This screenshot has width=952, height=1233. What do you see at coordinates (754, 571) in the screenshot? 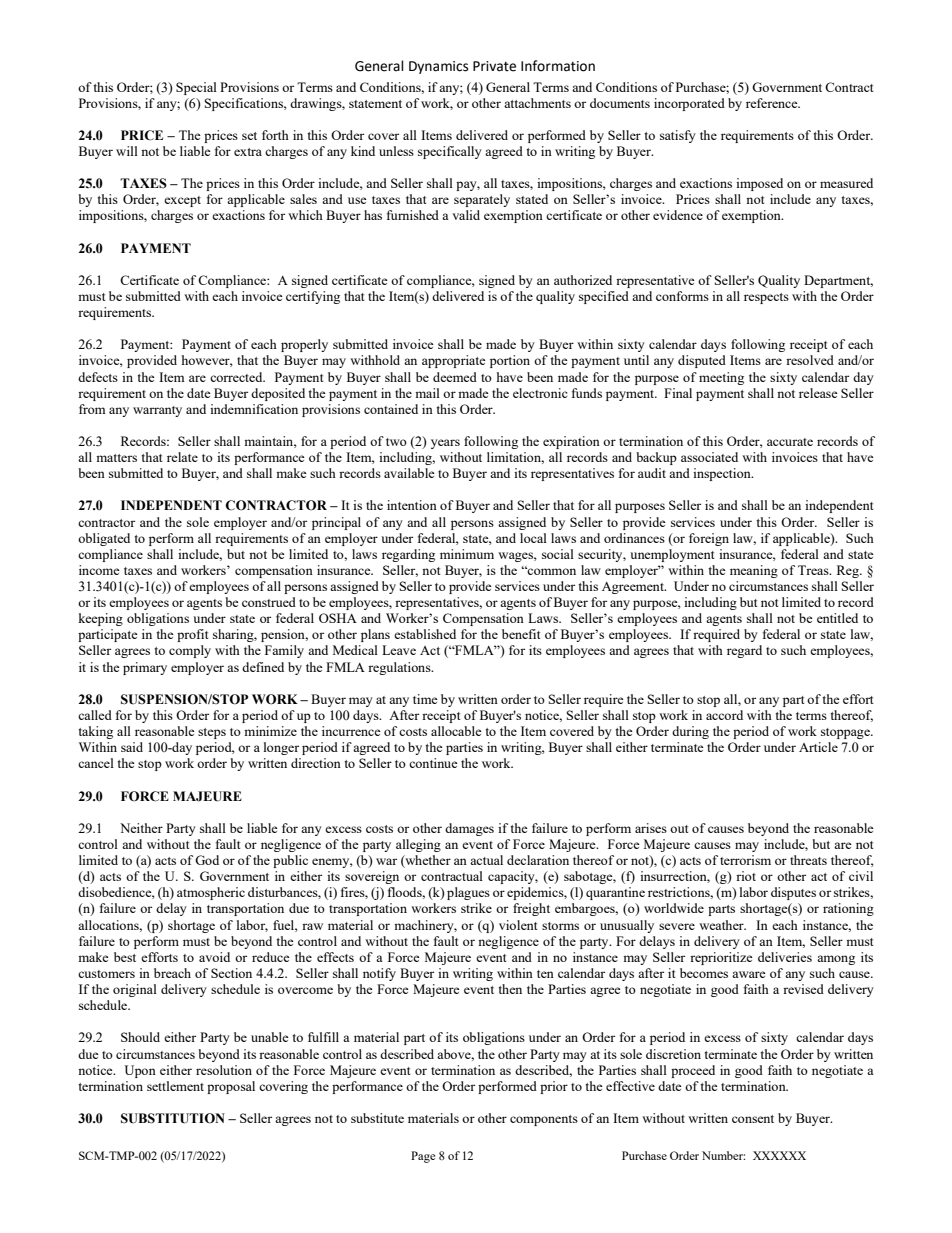
I see `meaning` at bounding box center [754, 571].
